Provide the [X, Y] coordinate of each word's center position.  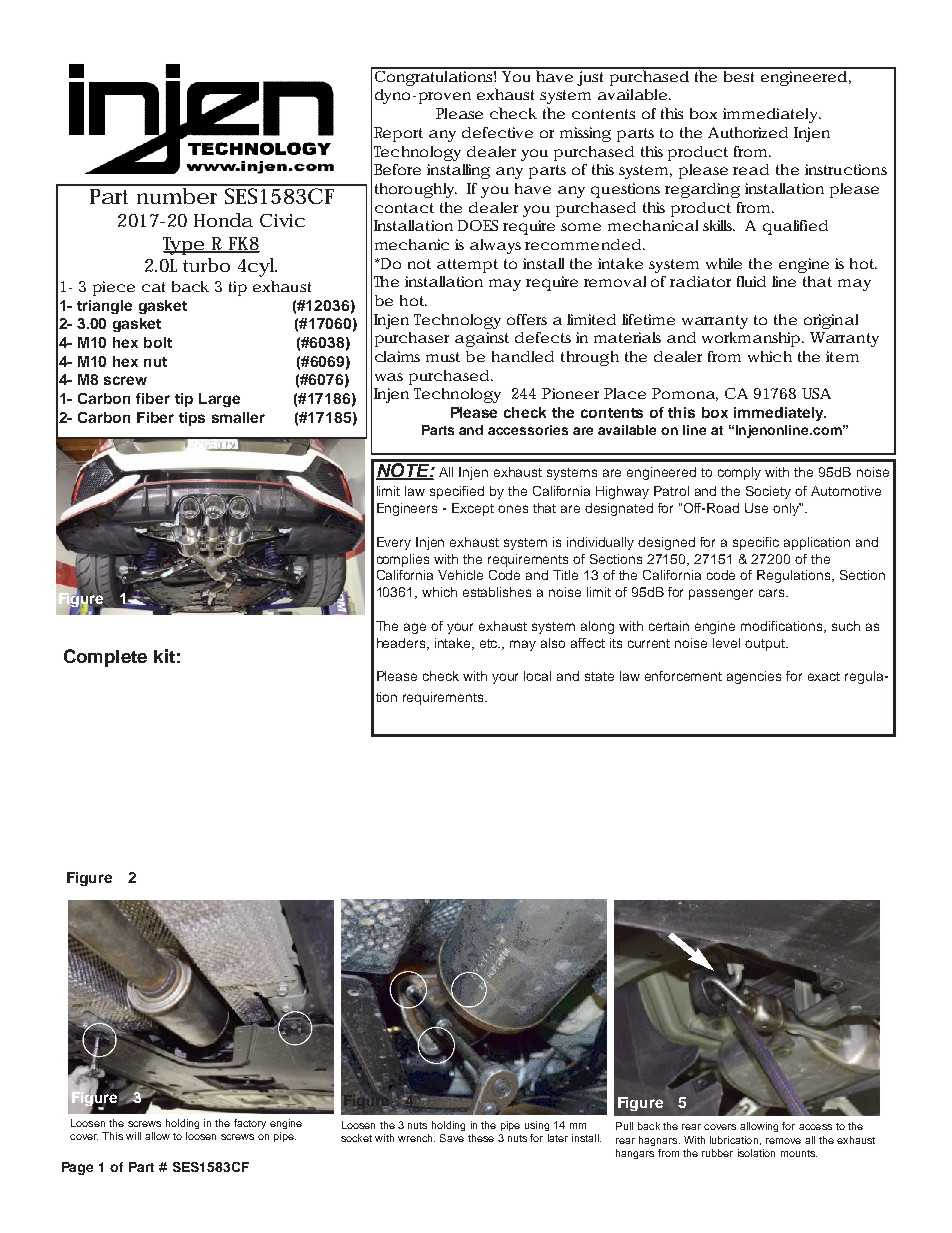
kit [164, 656]
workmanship [752, 339]
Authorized [748, 132]
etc [490, 643]
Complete [105, 658]
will [133, 1136]
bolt [158, 342]
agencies [754, 677]
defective [497, 132]
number [178, 194]
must [443, 357]
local [537, 676]
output [766, 645]
